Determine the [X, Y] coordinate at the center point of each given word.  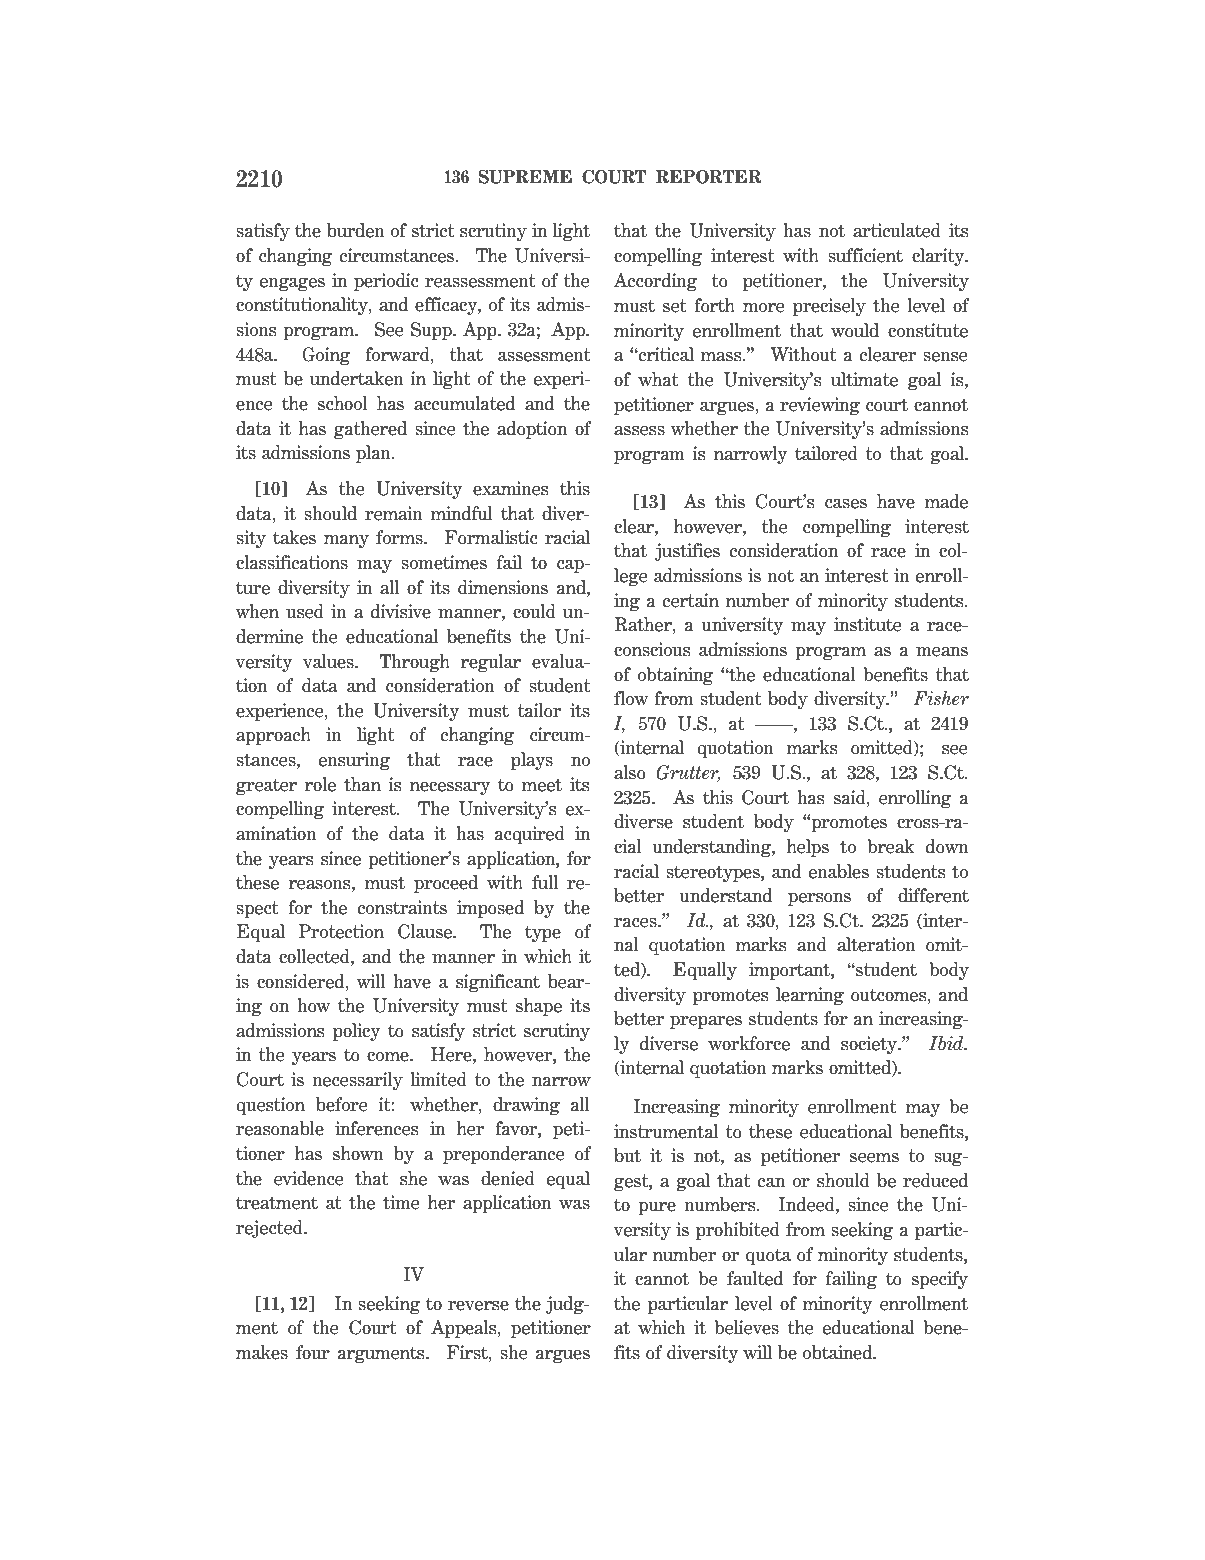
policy [356, 1032]
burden [355, 230]
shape [539, 1007]
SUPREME [525, 177]
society [870, 1045]
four [313, 1352]
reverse [478, 1306]
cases [846, 504]
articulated [897, 230]
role [320, 784]
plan [374, 454]
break [890, 846]
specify [940, 1280]
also [630, 772]
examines [511, 488]
